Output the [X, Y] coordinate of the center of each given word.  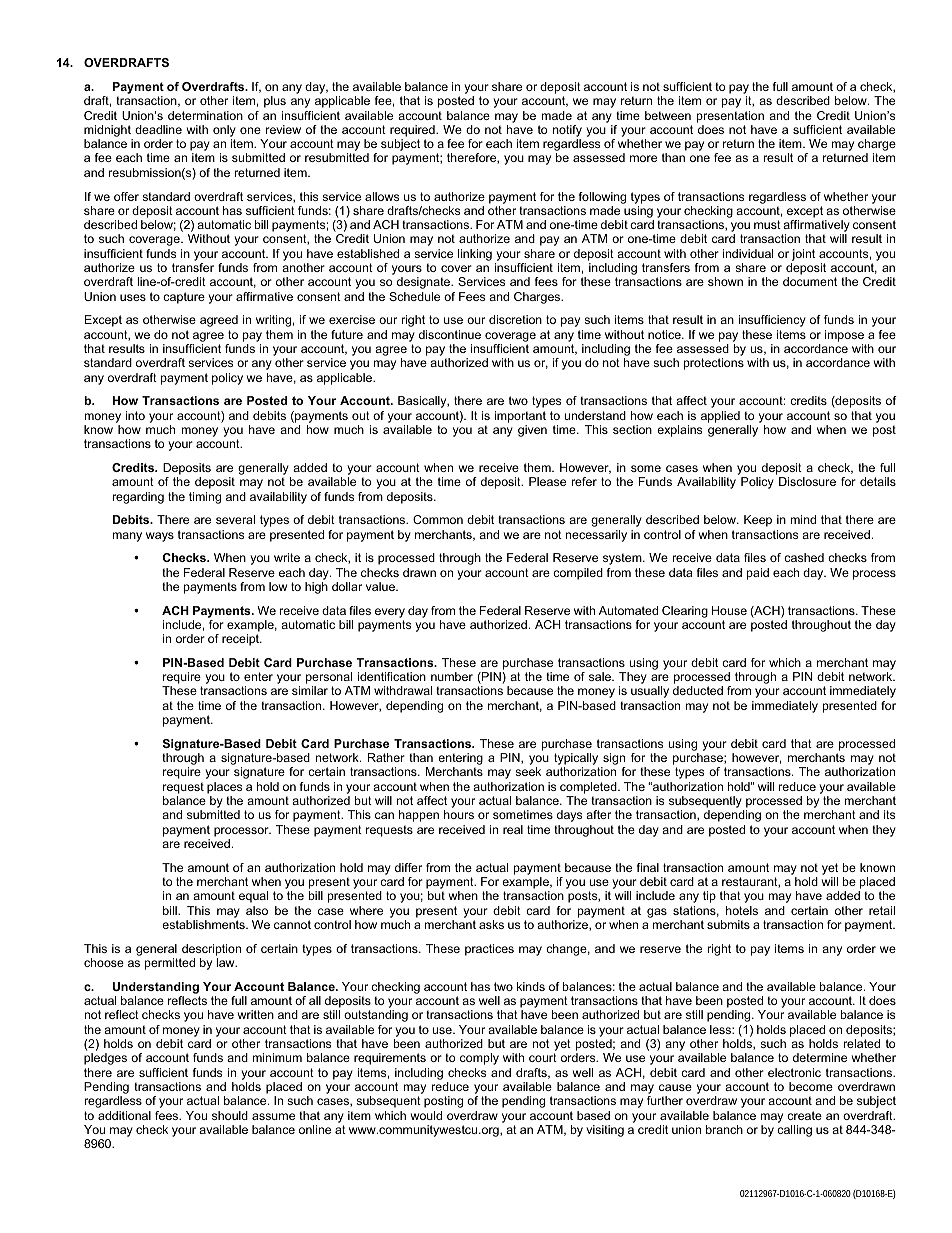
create [804, 1115]
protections [714, 364]
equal [253, 897]
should [230, 1115]
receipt [242, 640]
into [135, 415]
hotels [742, 910]
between [668, 115]
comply [479, 1059]
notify [567, 131]
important [520, 417]
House [729, 610]
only [224, 131]
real [513, 829]
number [452, 676]
